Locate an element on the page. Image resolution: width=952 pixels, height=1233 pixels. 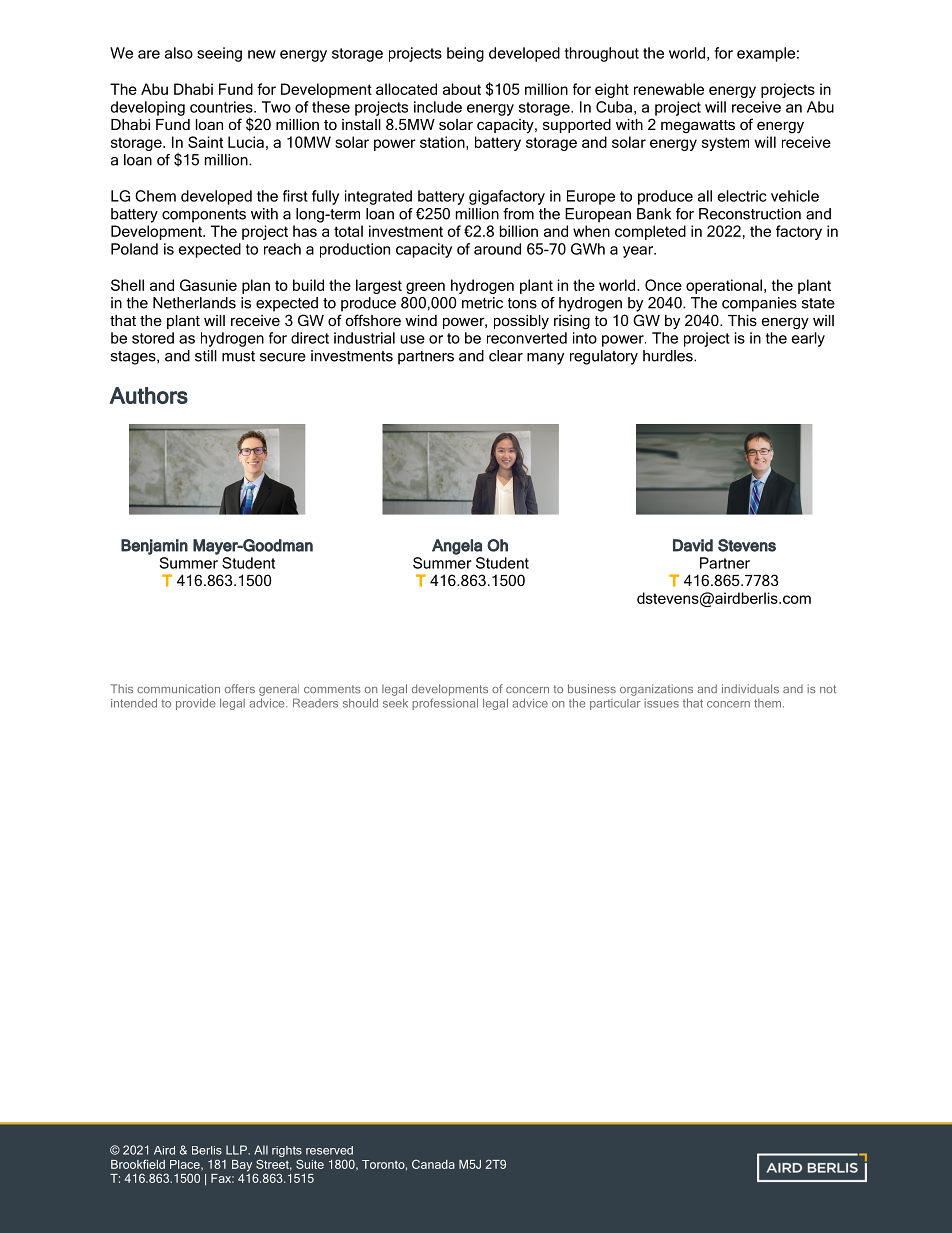
about is located at coordinates (462, 89).
